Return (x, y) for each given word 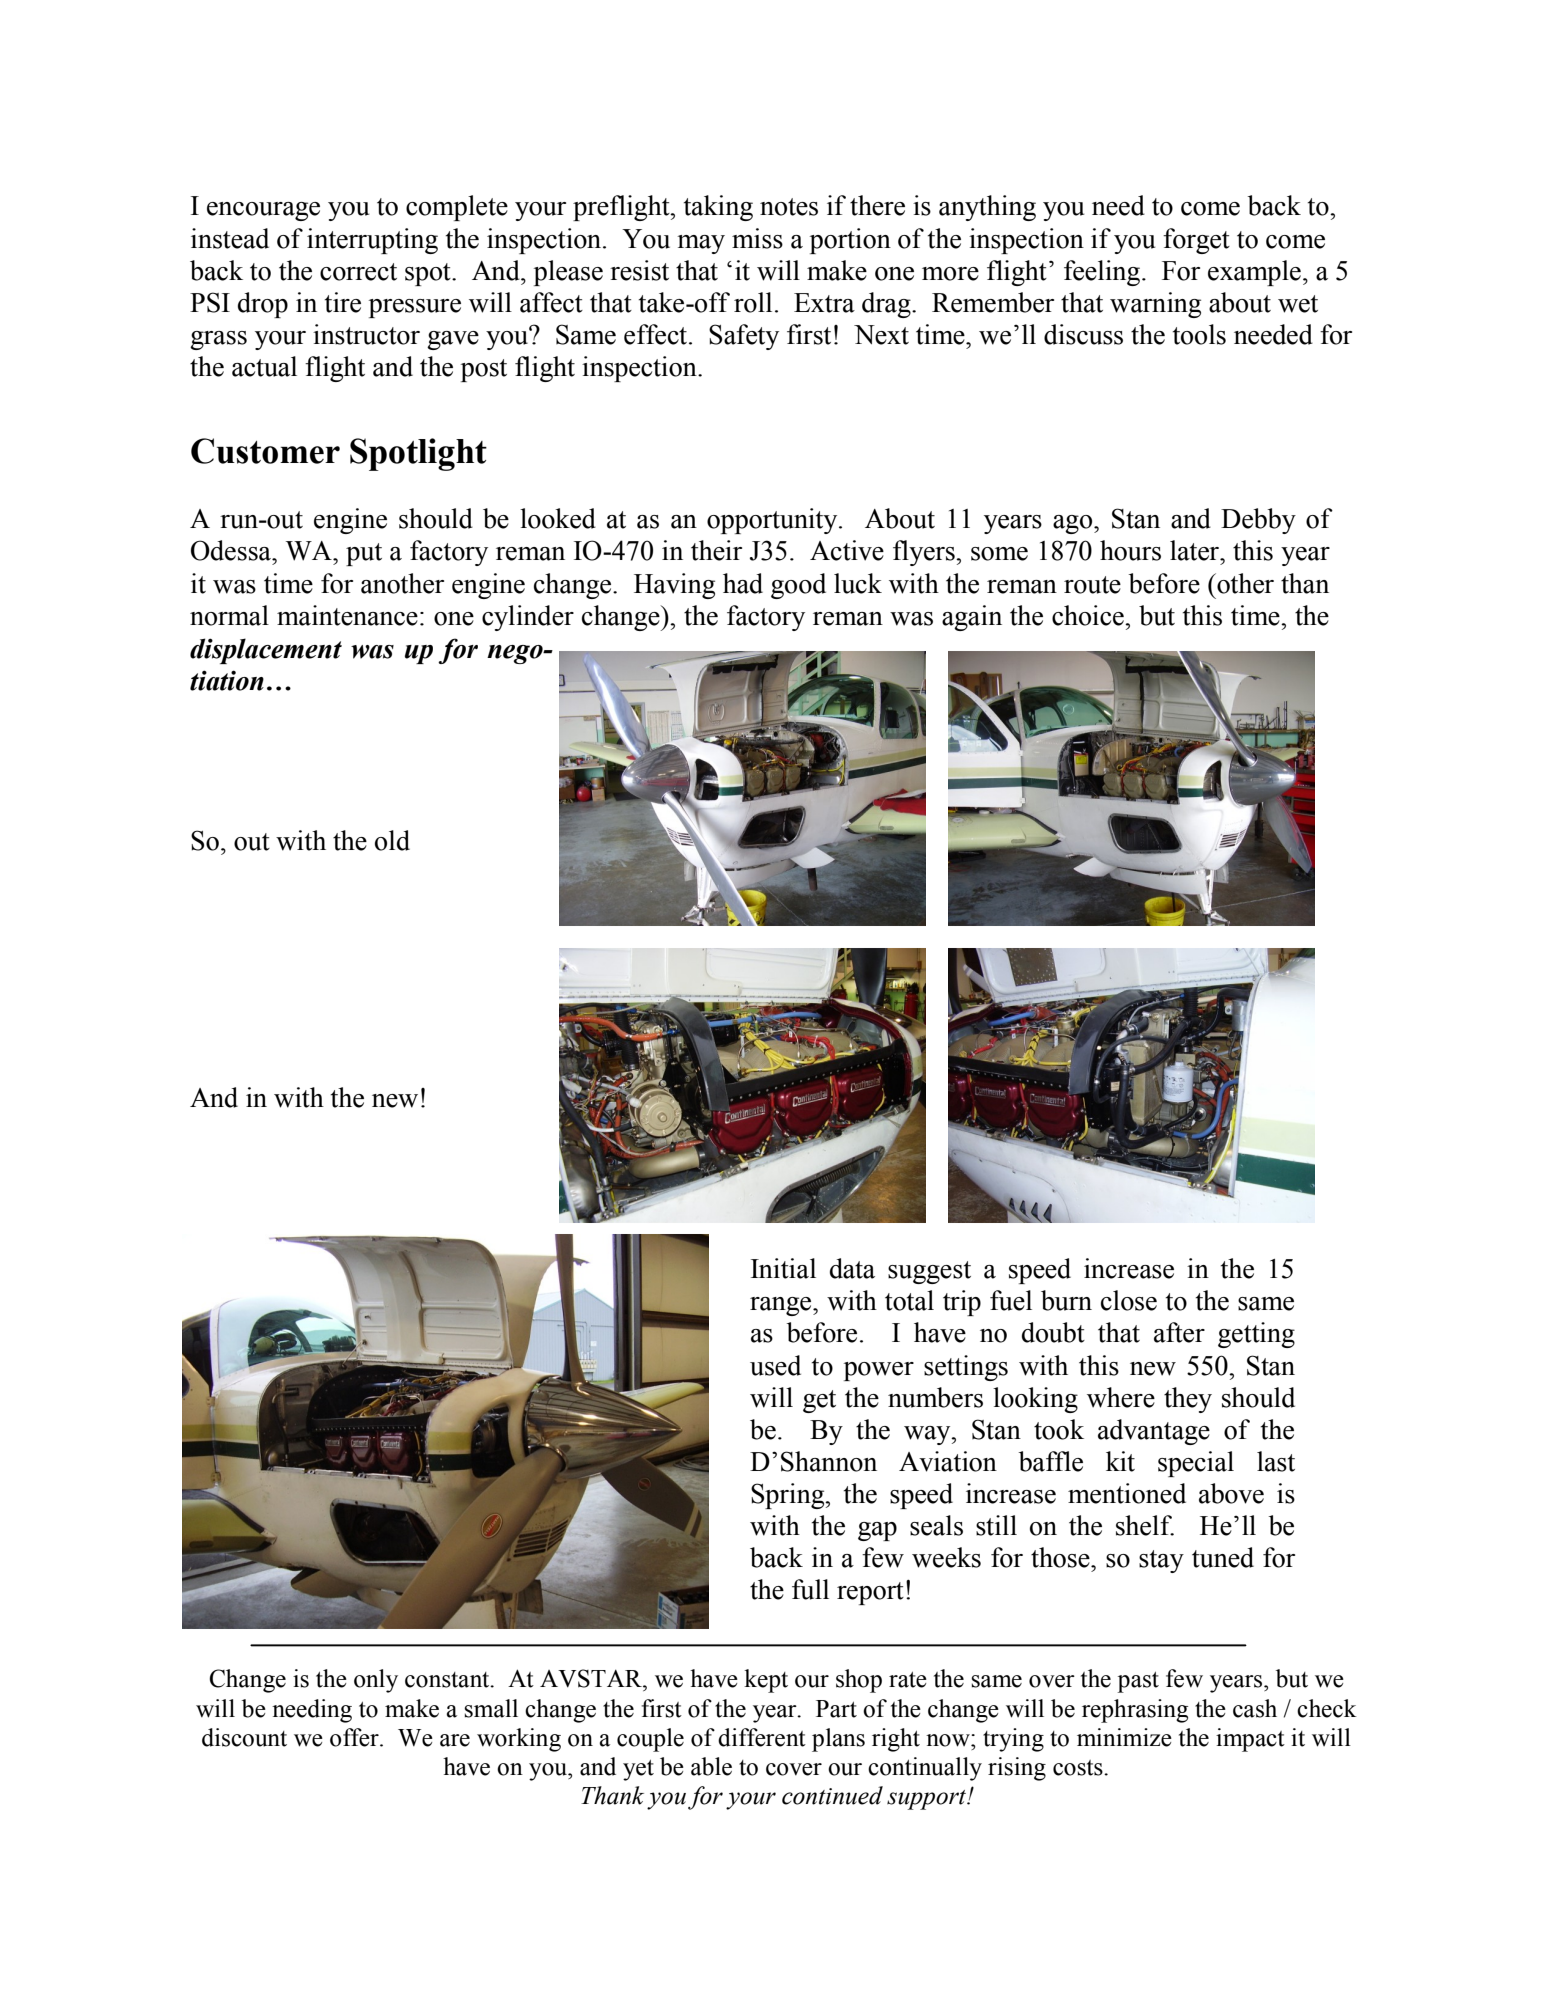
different (762, 1737)
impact (1250, 1740)
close (1129, 1300)
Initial (783, 1268)
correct (358, 272)
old (392, 840)
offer (355, 1737)
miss (757, 238)
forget (1196, 241)
